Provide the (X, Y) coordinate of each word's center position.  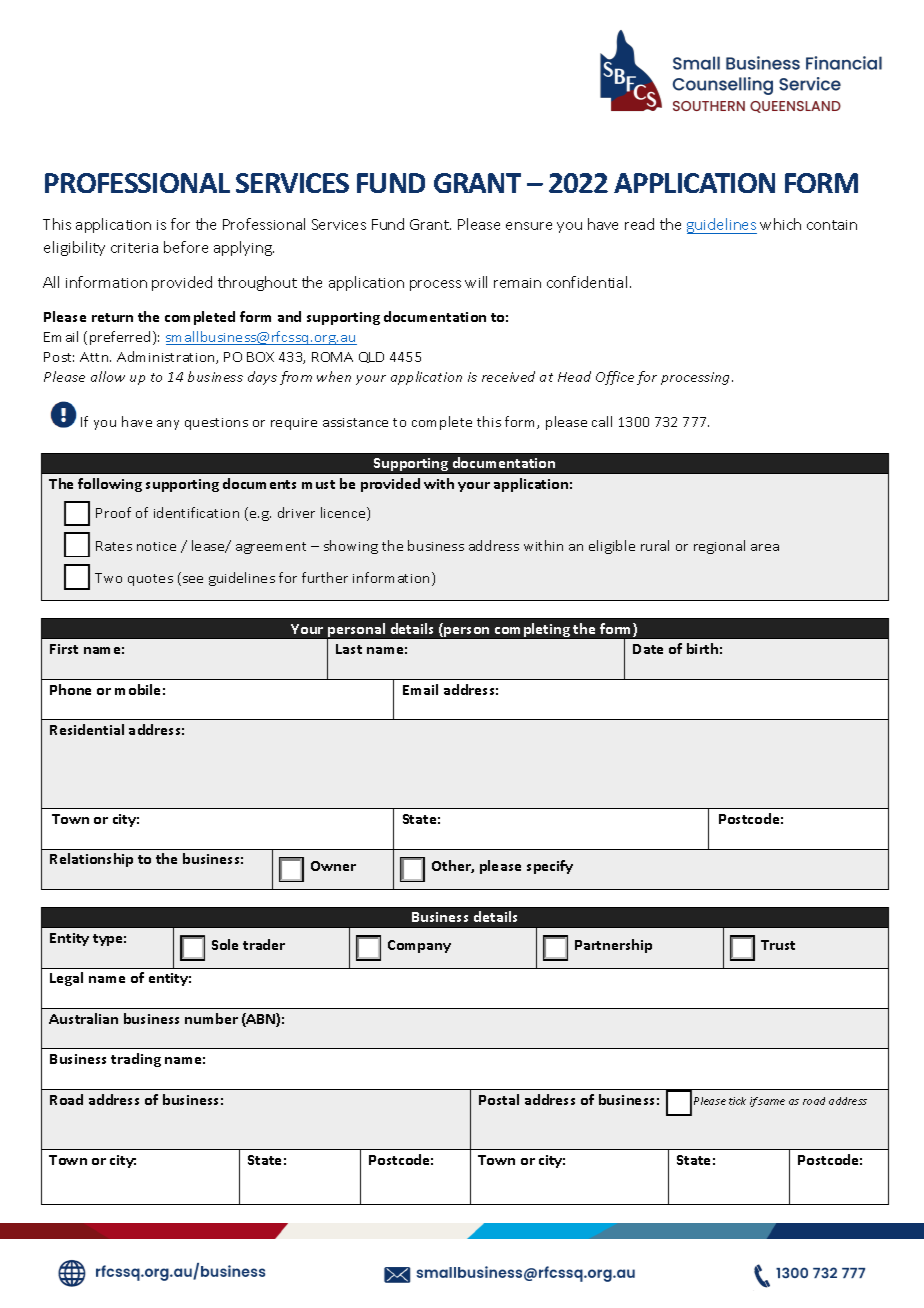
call (602, 421)
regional (719, 547)
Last (349, 649)
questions (216, 424)
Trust (778, 945)
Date (648, 649)
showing (351, 547)
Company (419, 946)
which (780, 224)
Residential (87, 729)
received (508, 376)
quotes (150, 580)
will (476, 282)
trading (136, 1060)
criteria (134, 248)
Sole (225, 944)
